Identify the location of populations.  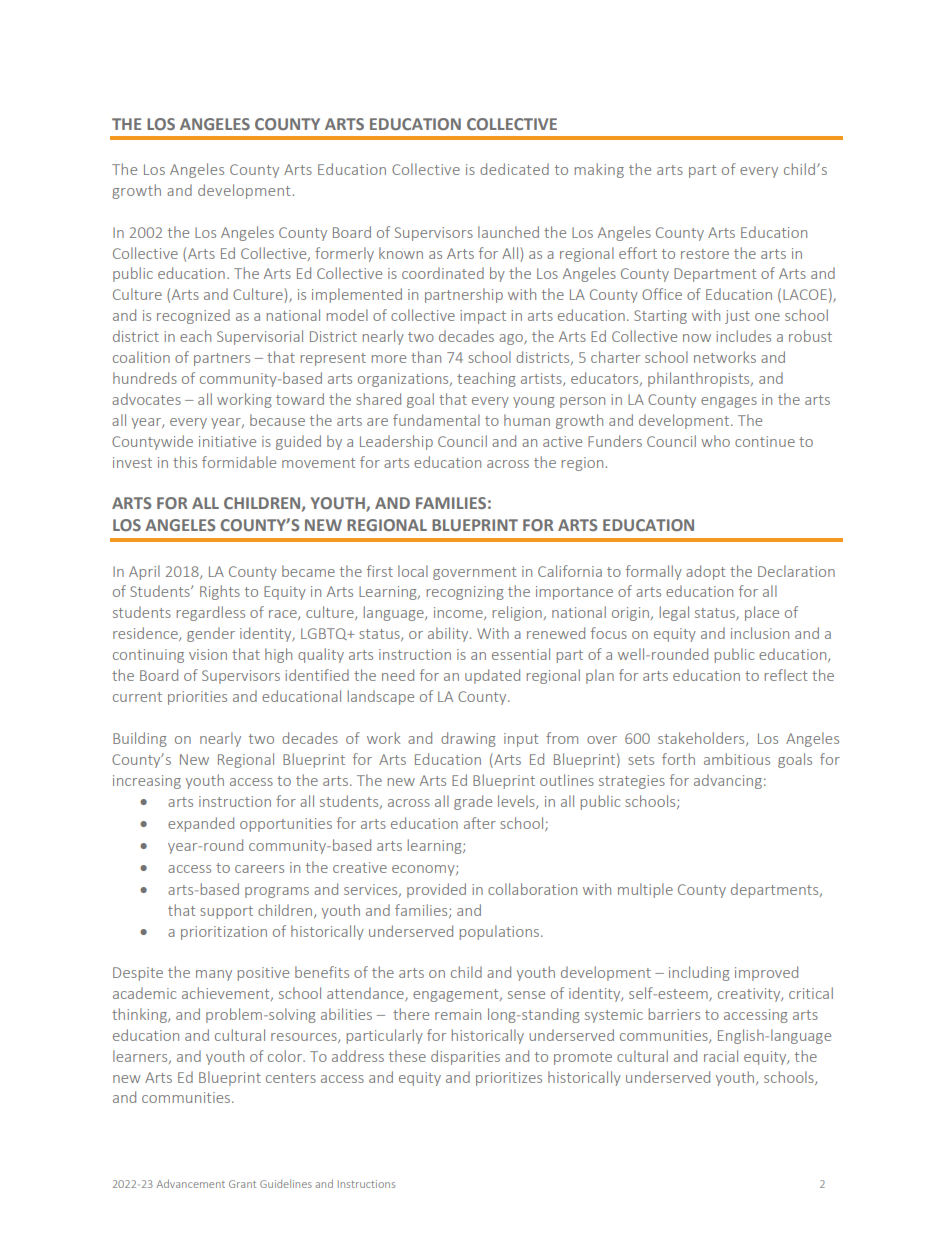
(501, 932).
